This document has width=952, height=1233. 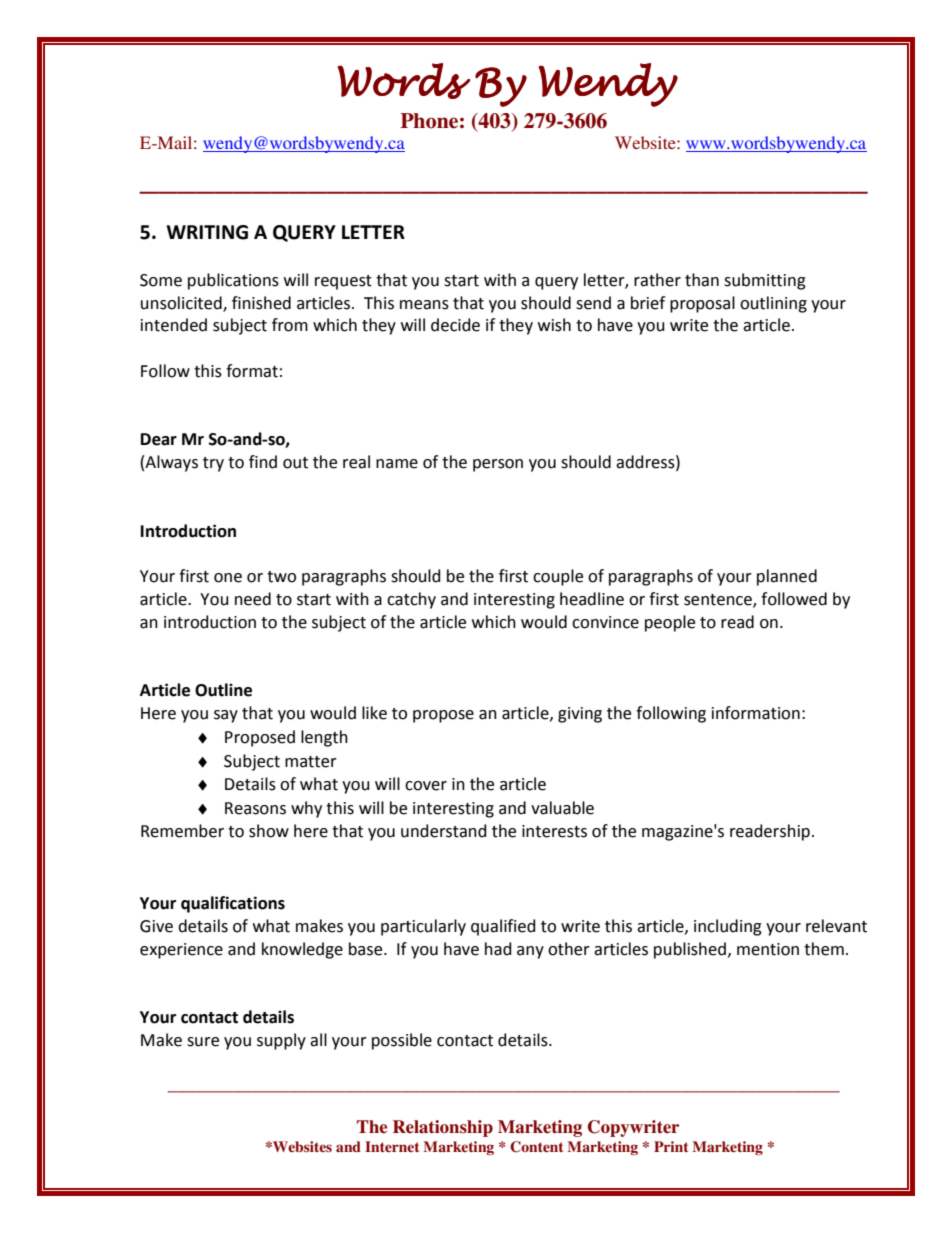 I want to click on Relationship, so click(x=443, y=1128).
